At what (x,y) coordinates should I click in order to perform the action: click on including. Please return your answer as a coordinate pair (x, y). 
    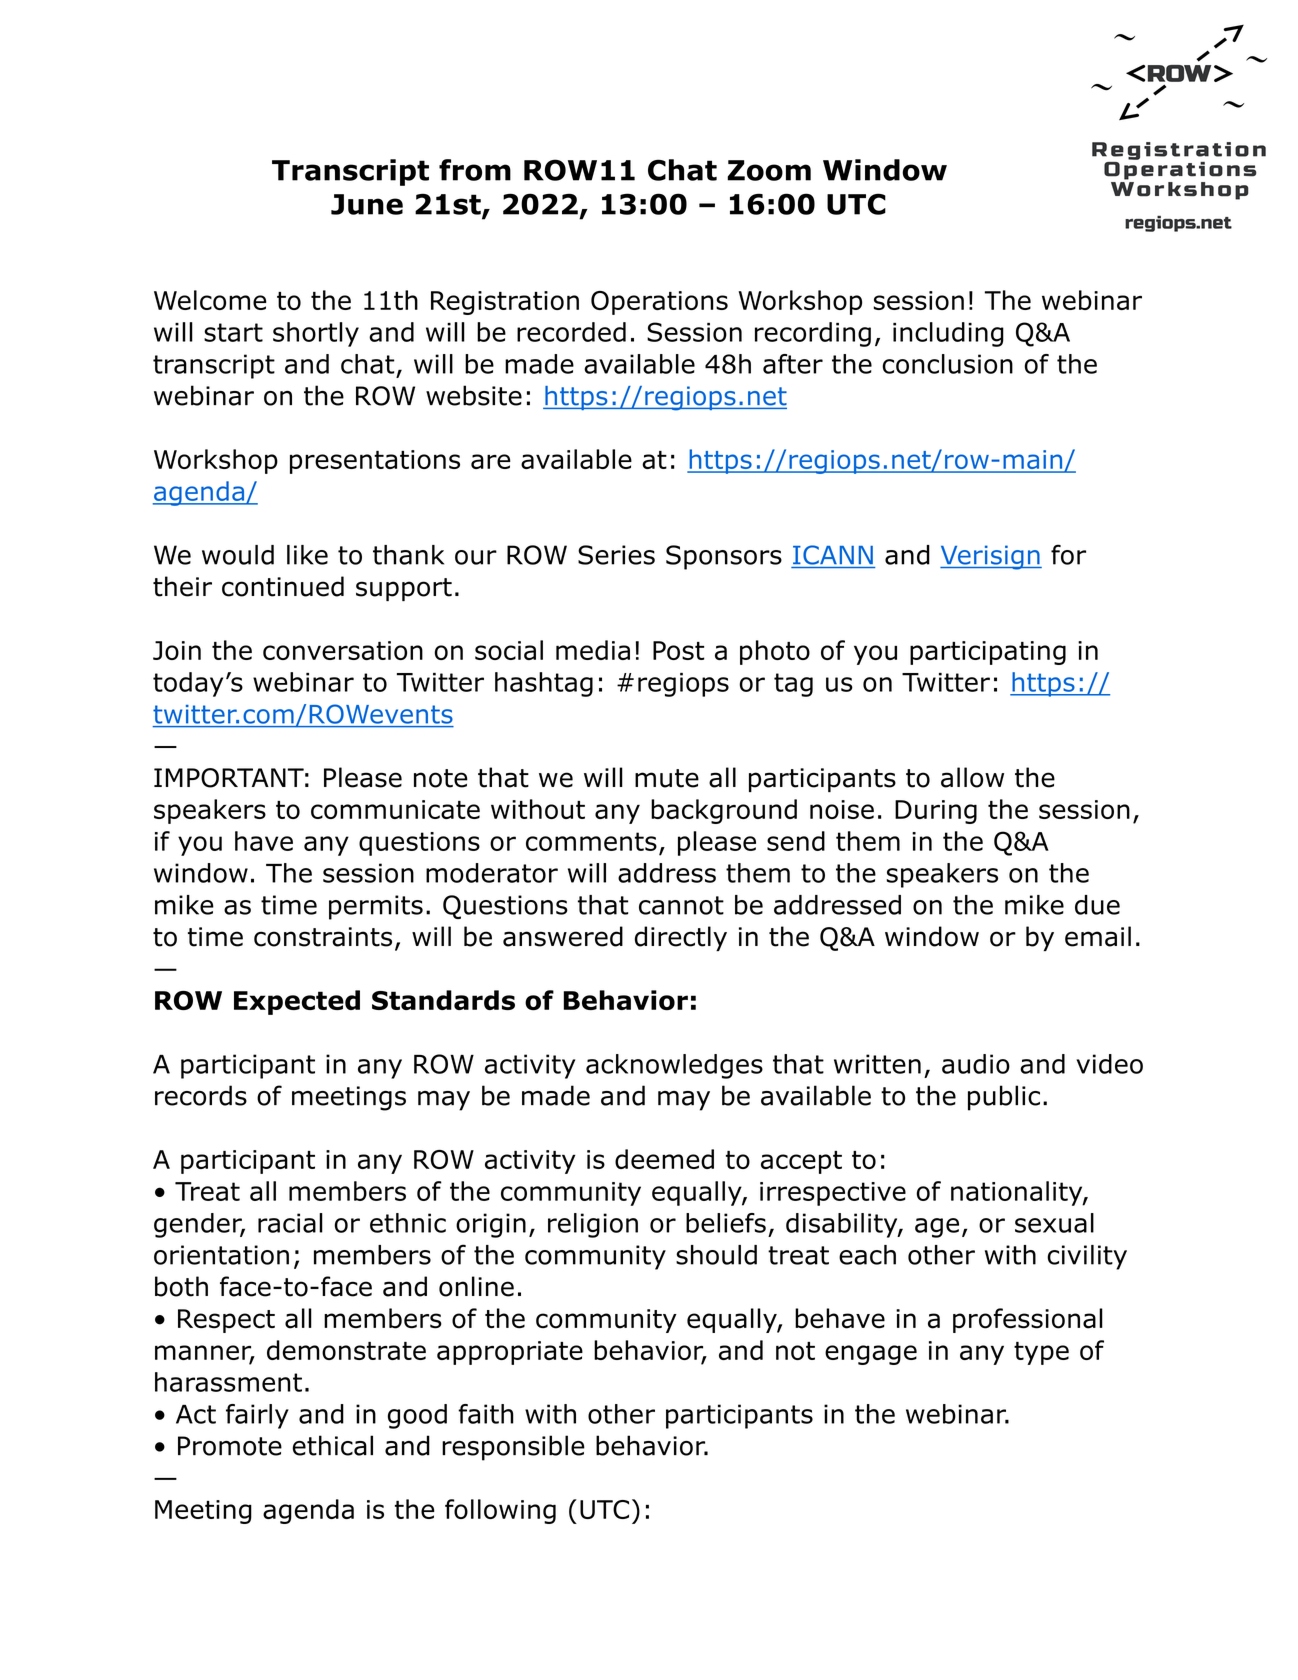
    Looking at the image, I should click on (948, 334).
